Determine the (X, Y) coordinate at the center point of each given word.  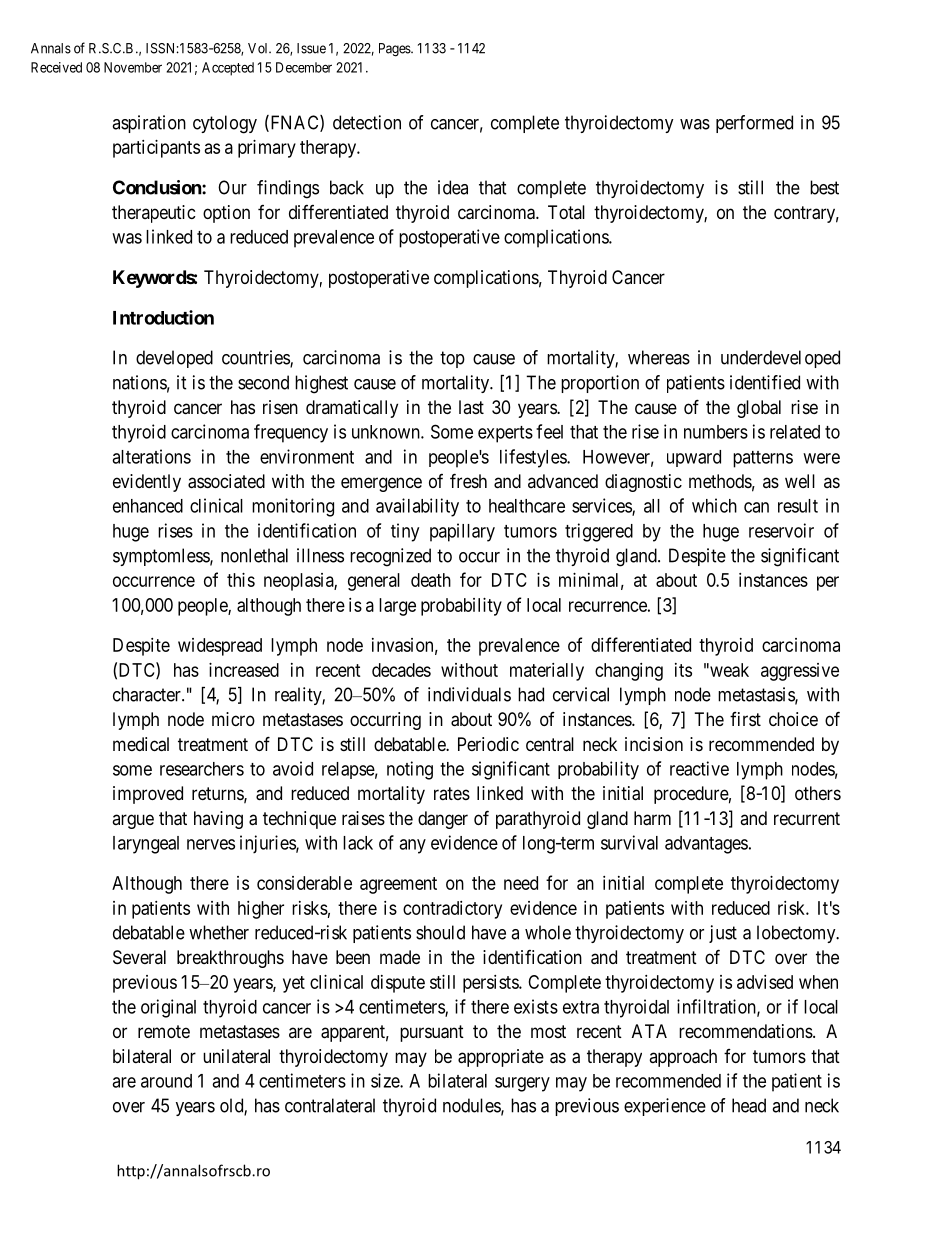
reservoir (781, 530)
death (431, 580)
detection (367, 122)
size (386, 1080)
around (166, 1081)
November (133, 67)
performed (754, 124)
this (241, 580)
